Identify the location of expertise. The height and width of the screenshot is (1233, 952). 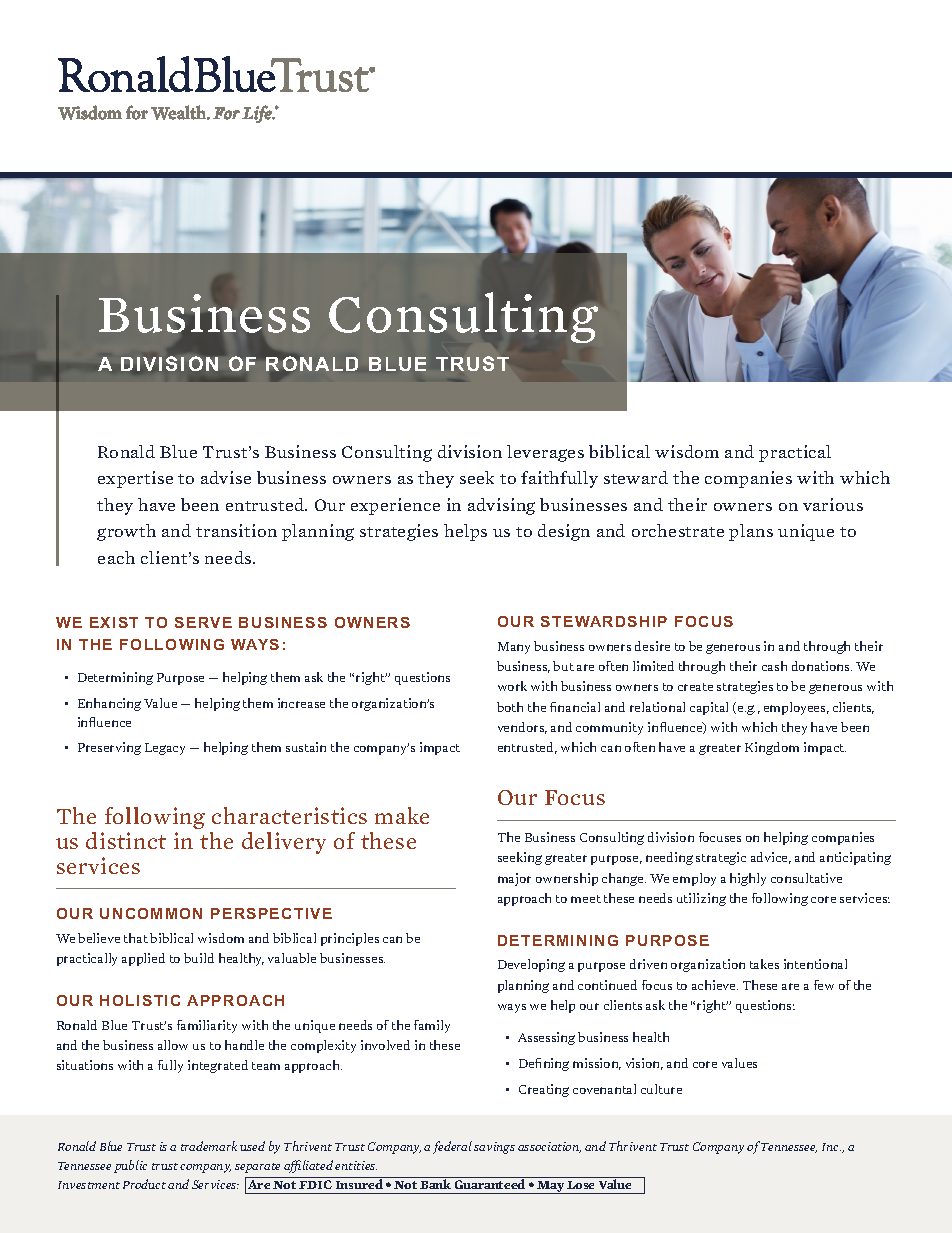
(135, 479).
